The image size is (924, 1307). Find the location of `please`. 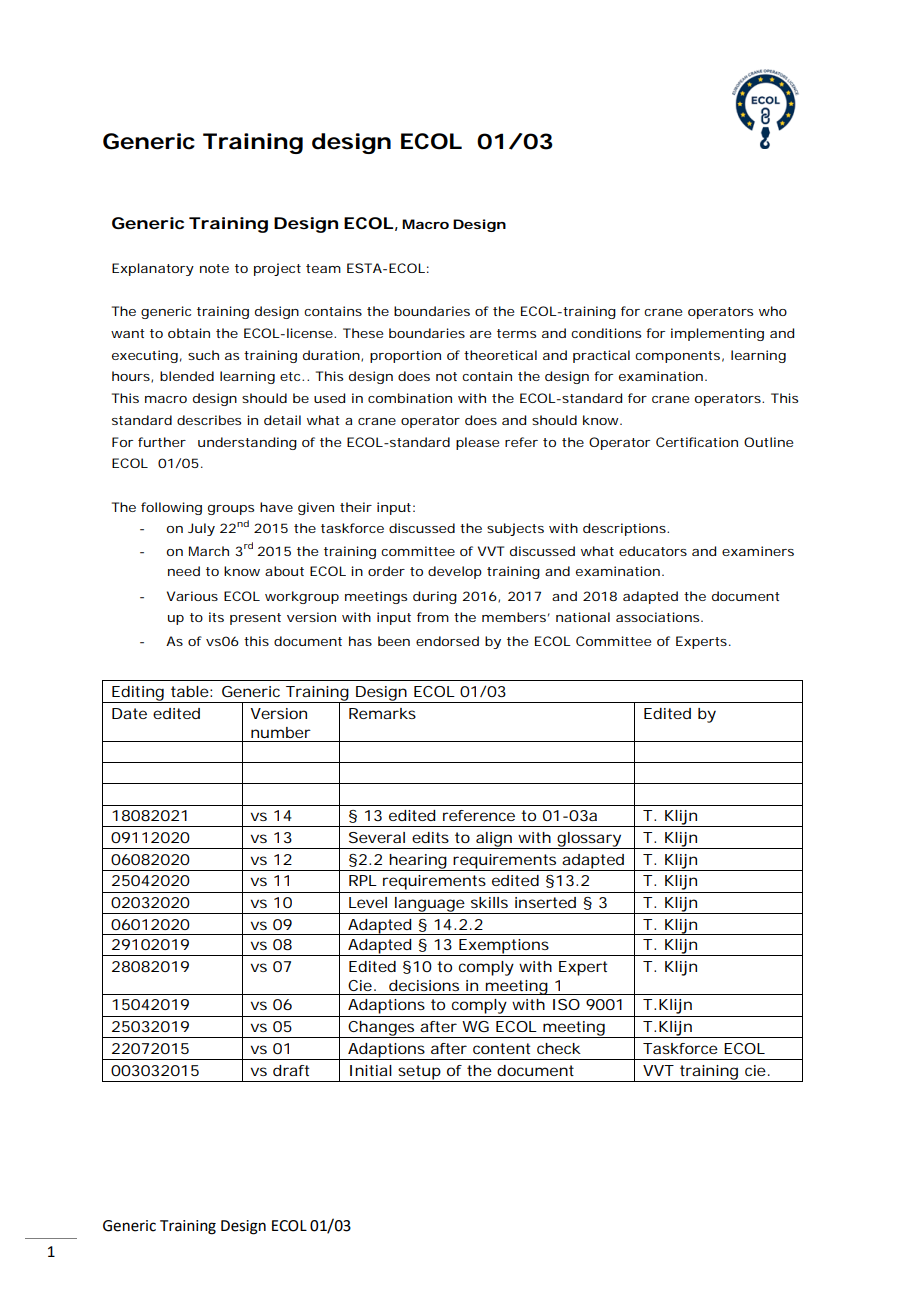

please is located at coordinates (477, 443).
